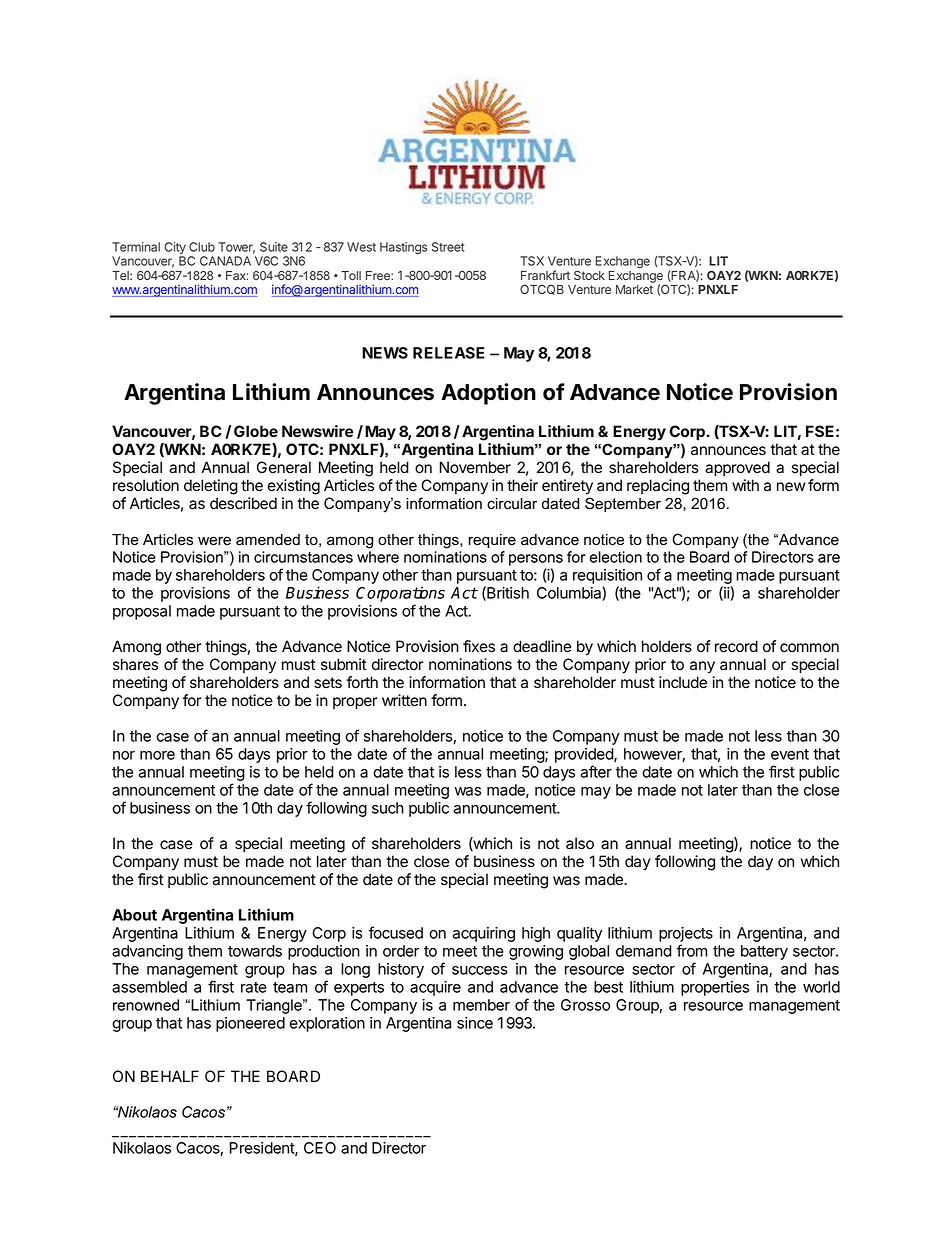 Image resolution: width=952 pixels, height=1233 pixels. Describe the element at coordinates (821, 987) in the screenshot. I see `world` at that location.
